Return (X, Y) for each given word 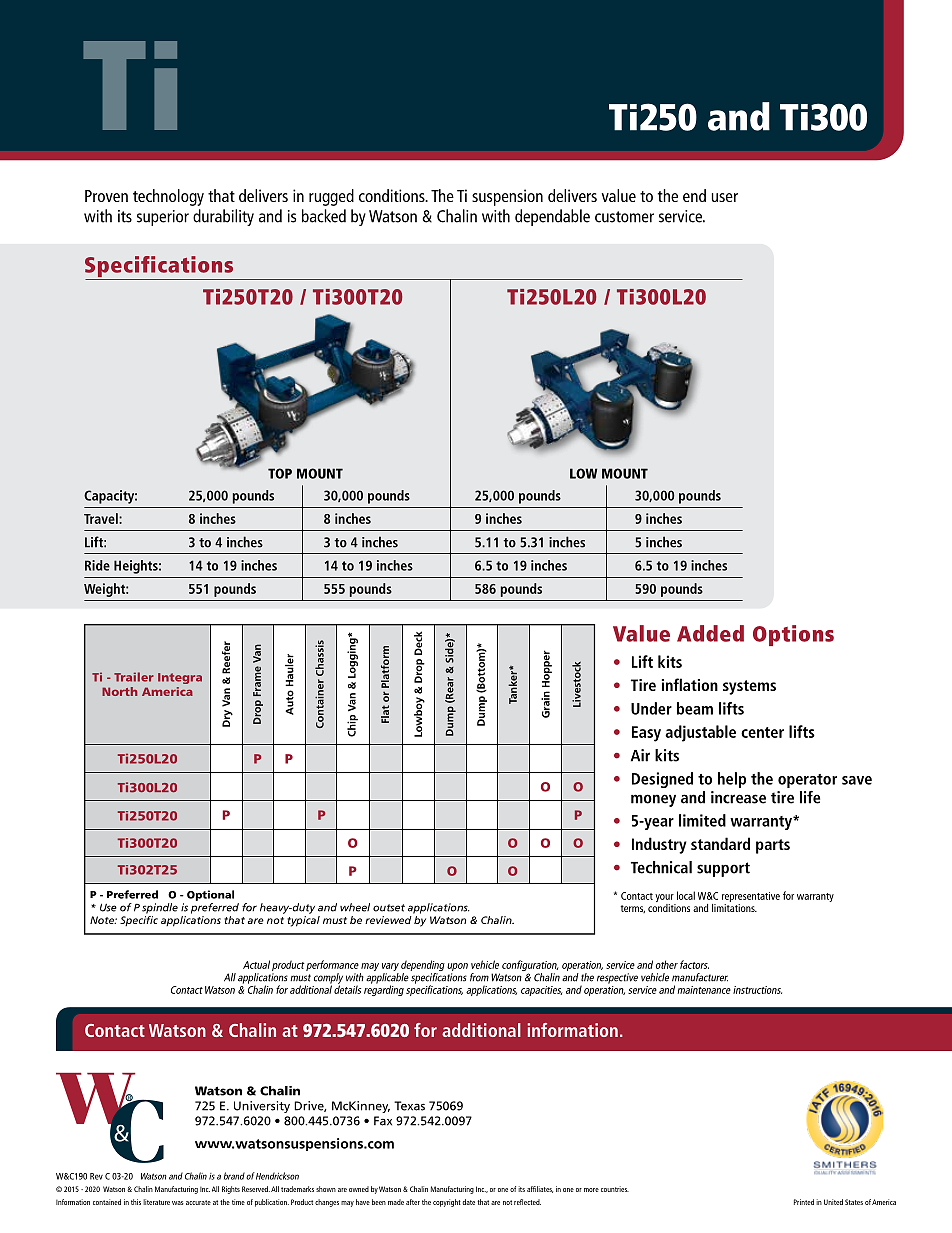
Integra (180, 678)
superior (163, 218)
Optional (210, 895)
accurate (198, 1202)
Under (651, 708)
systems (749, 687)
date (469, 1202)
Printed (804, 1202)
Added (710, 633)
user (724, 197)
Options (793, 635)
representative (751, 897)
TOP (280, 473)
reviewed (388, 920)
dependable (552, 217)
